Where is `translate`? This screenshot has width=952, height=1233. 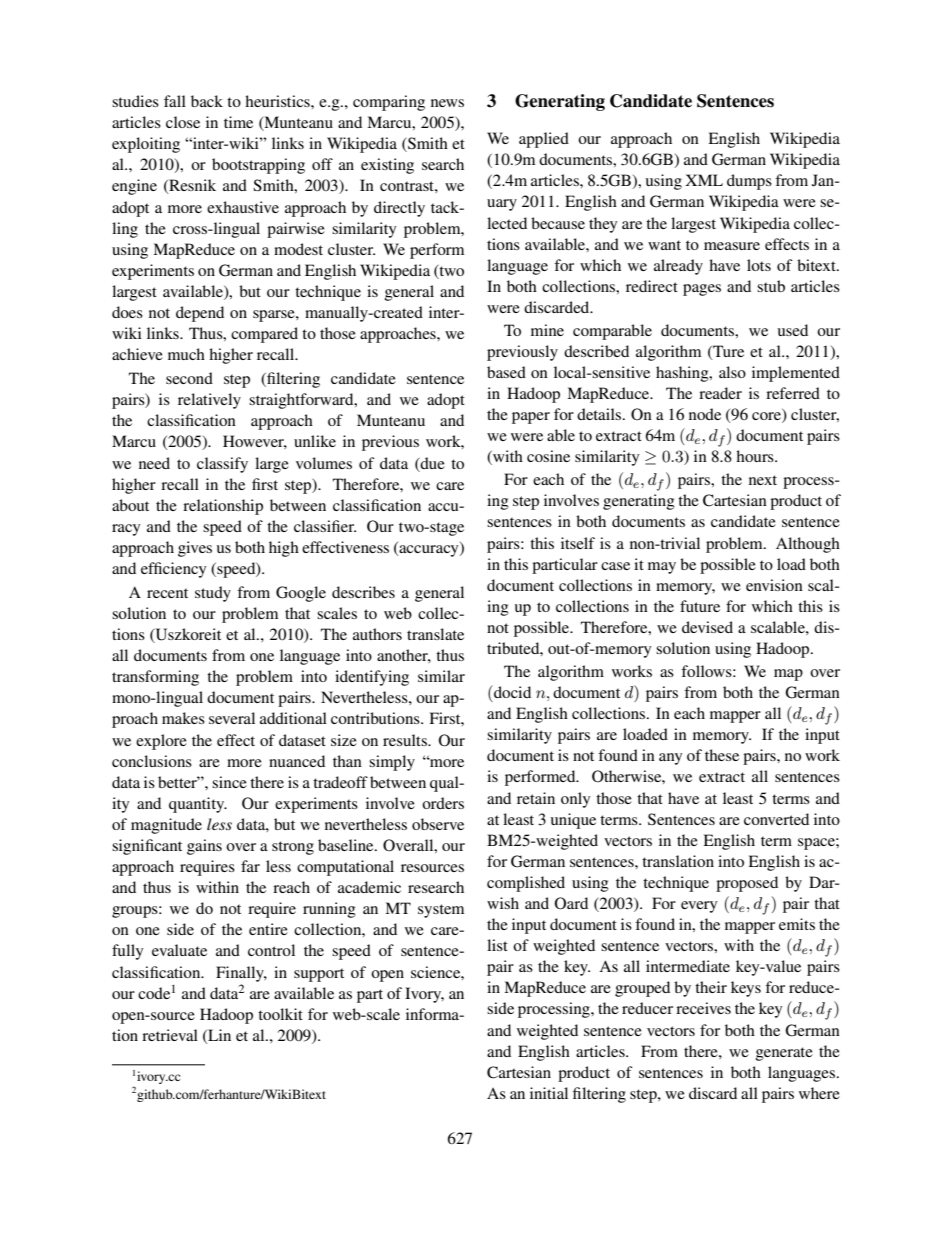 translate is located at coordinates (435, 634).
